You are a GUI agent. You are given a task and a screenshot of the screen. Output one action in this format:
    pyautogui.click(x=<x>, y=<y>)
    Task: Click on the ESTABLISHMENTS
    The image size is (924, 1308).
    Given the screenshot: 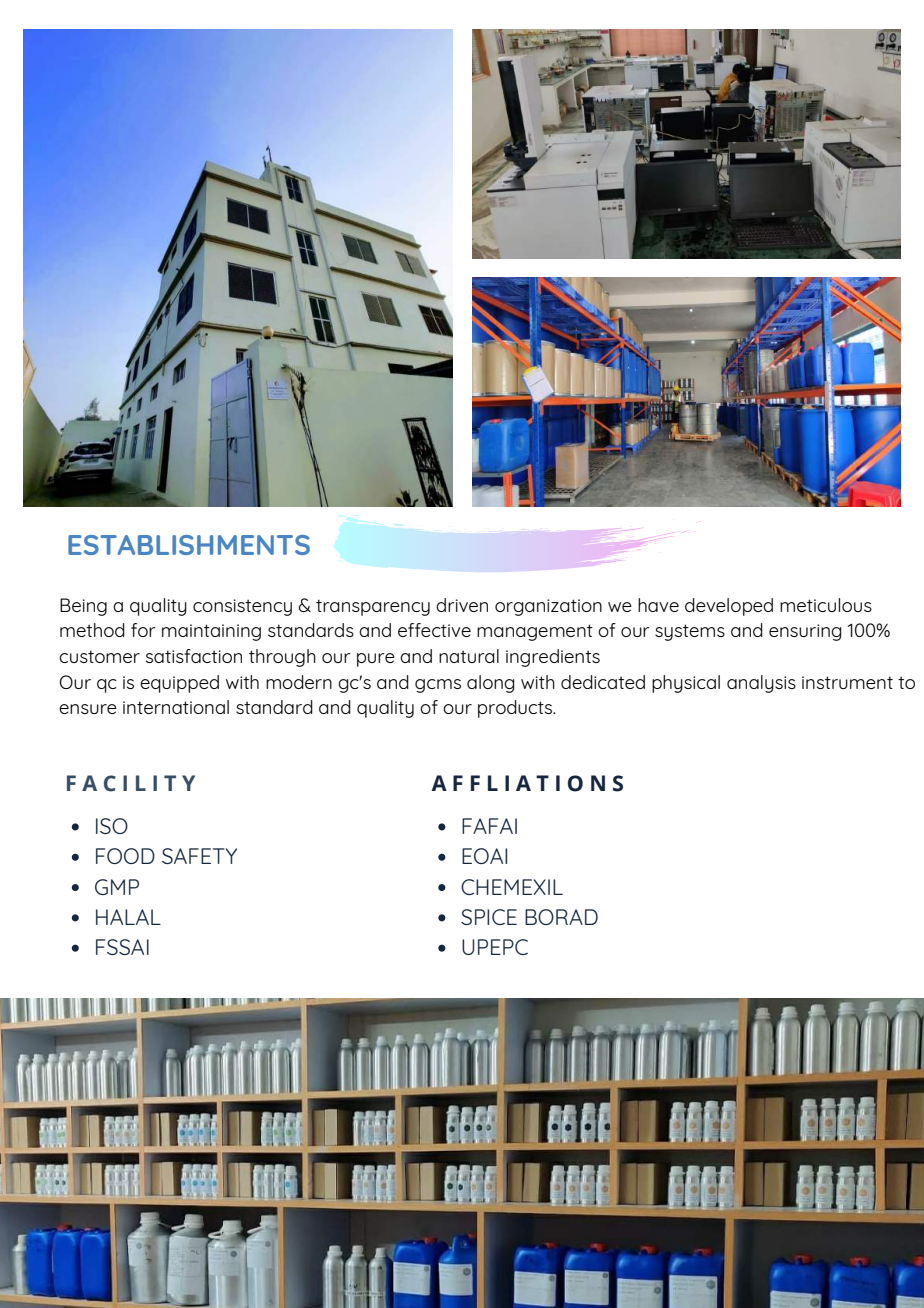 What is the action you would take?
    pyautogui.click(x=189, y=545)
